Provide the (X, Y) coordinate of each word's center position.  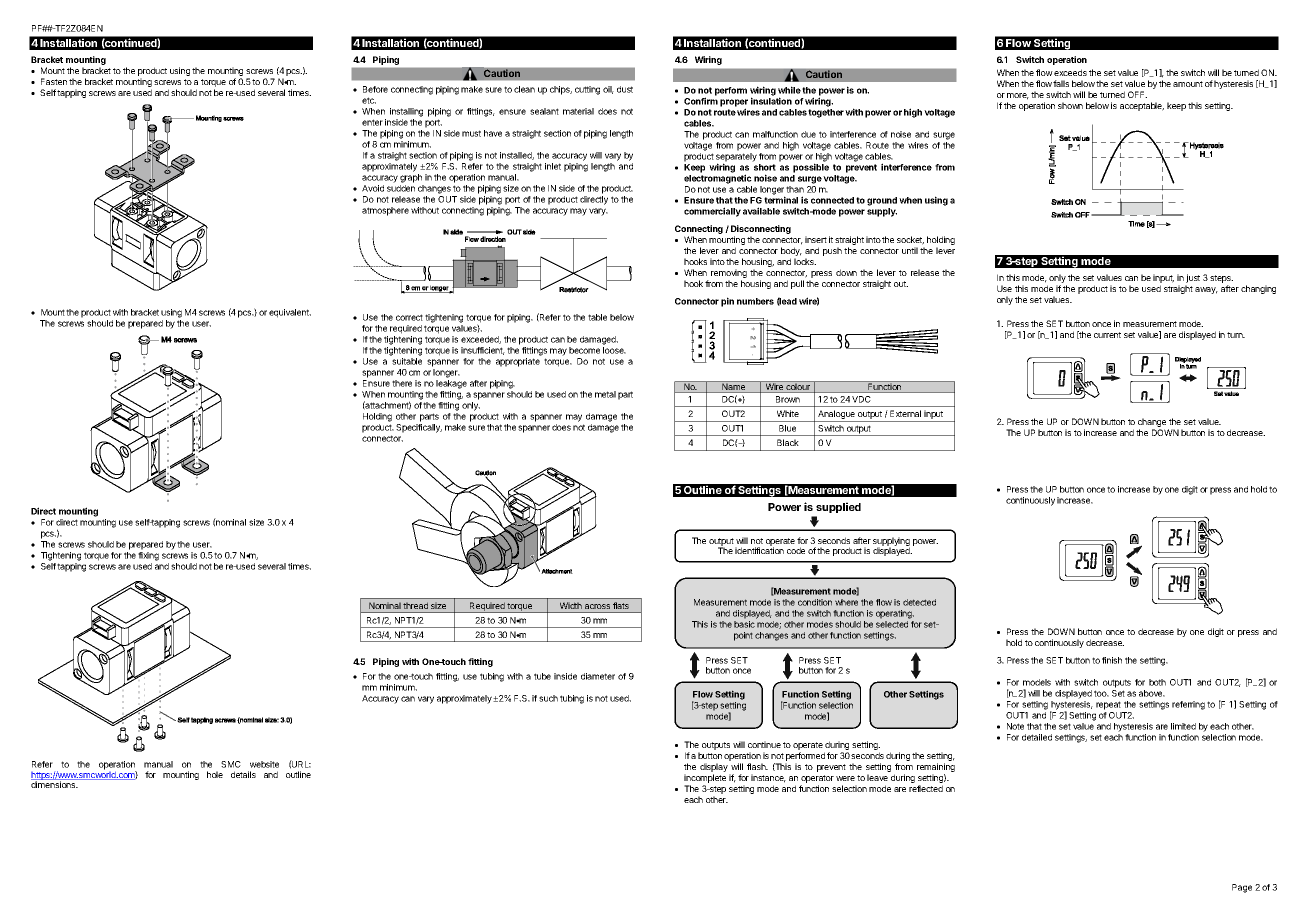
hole (215, 774)
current (1107, 335)
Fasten (54, 81)
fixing (148, 556)
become (584, 350)
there (402, 383)
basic (744, 624)
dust (625, 89)
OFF (1137, 94)
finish (1112, 660)
